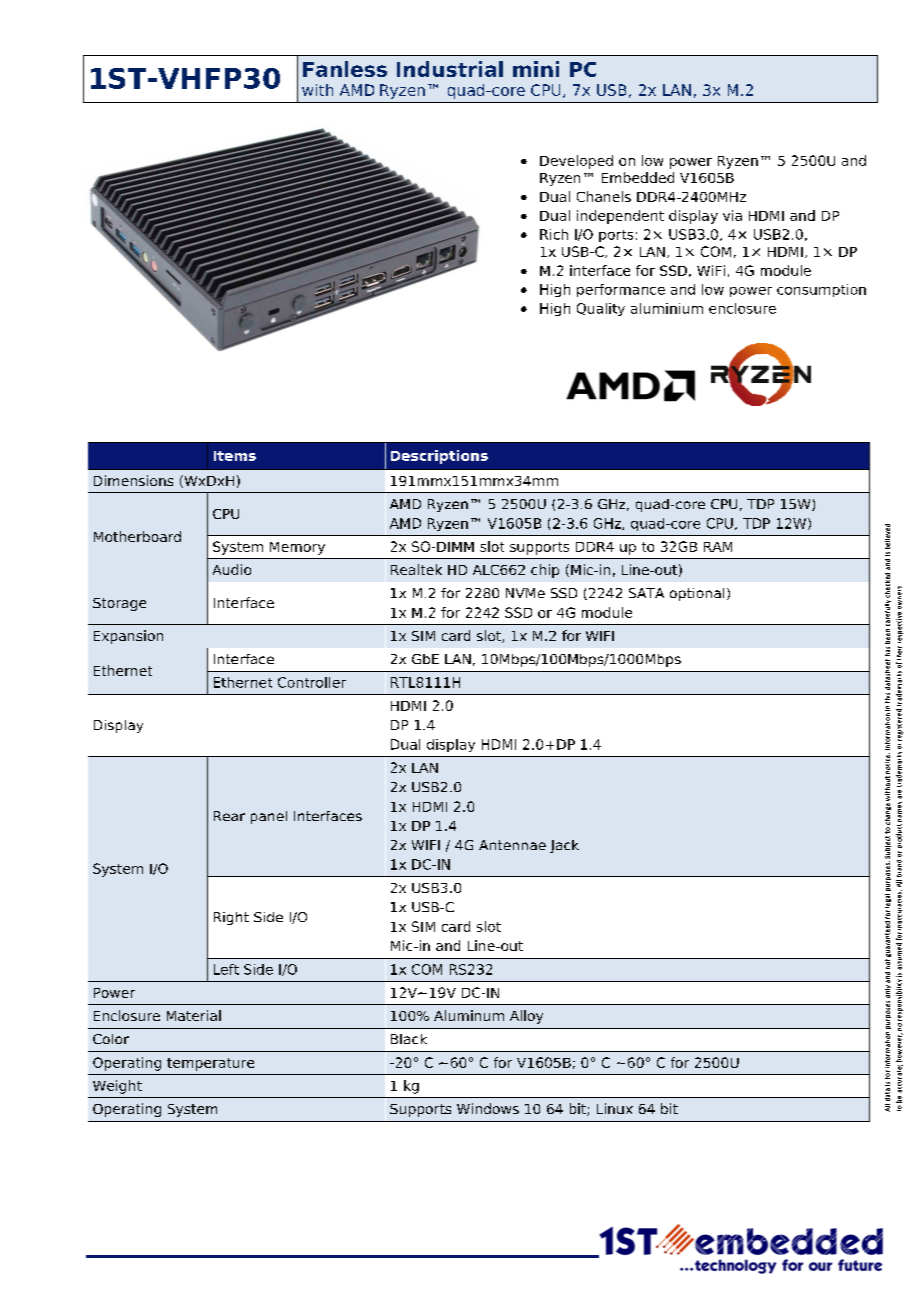 The image size is (924, 1308). What do you see at coordinates (601, 309) in the screenshot?
I see `Quality` at bounding box center [601, 309].
